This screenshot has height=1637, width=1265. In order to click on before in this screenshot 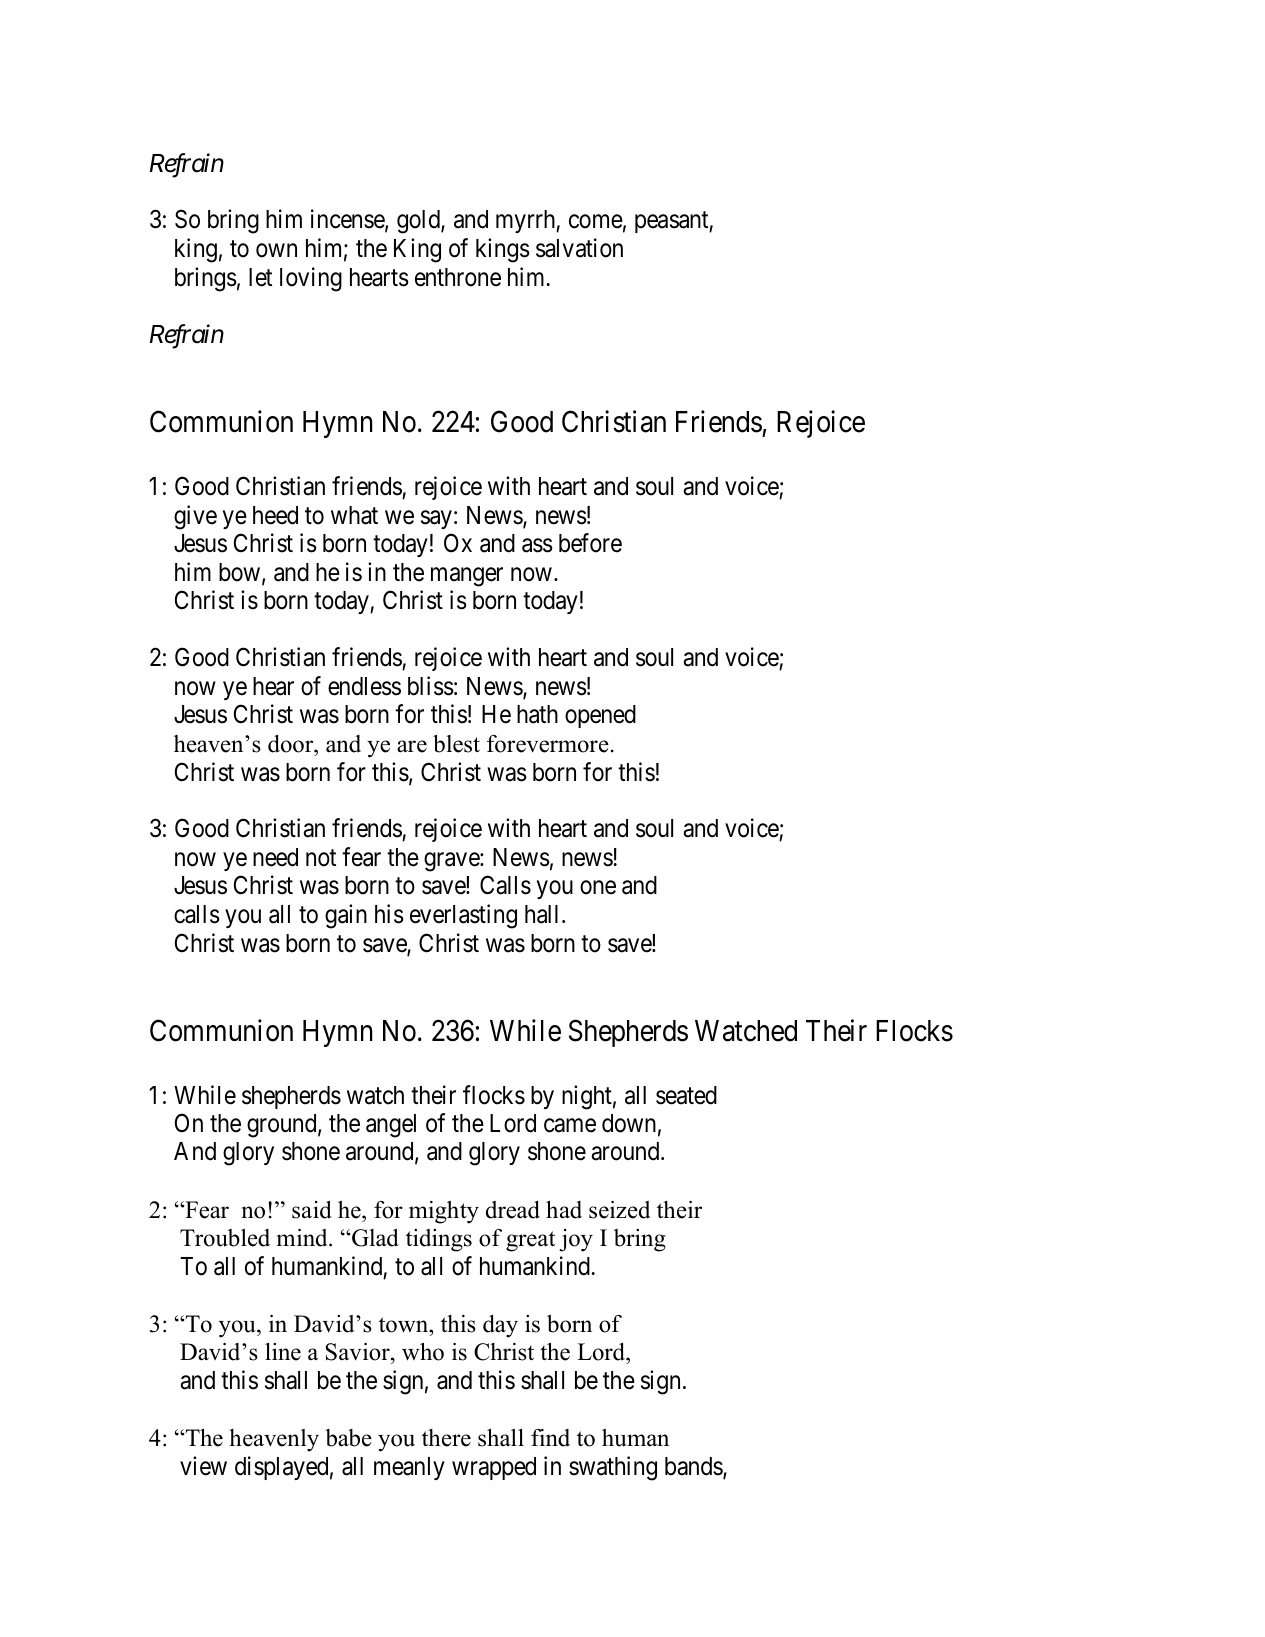, I will do `click(590, 543)`.
